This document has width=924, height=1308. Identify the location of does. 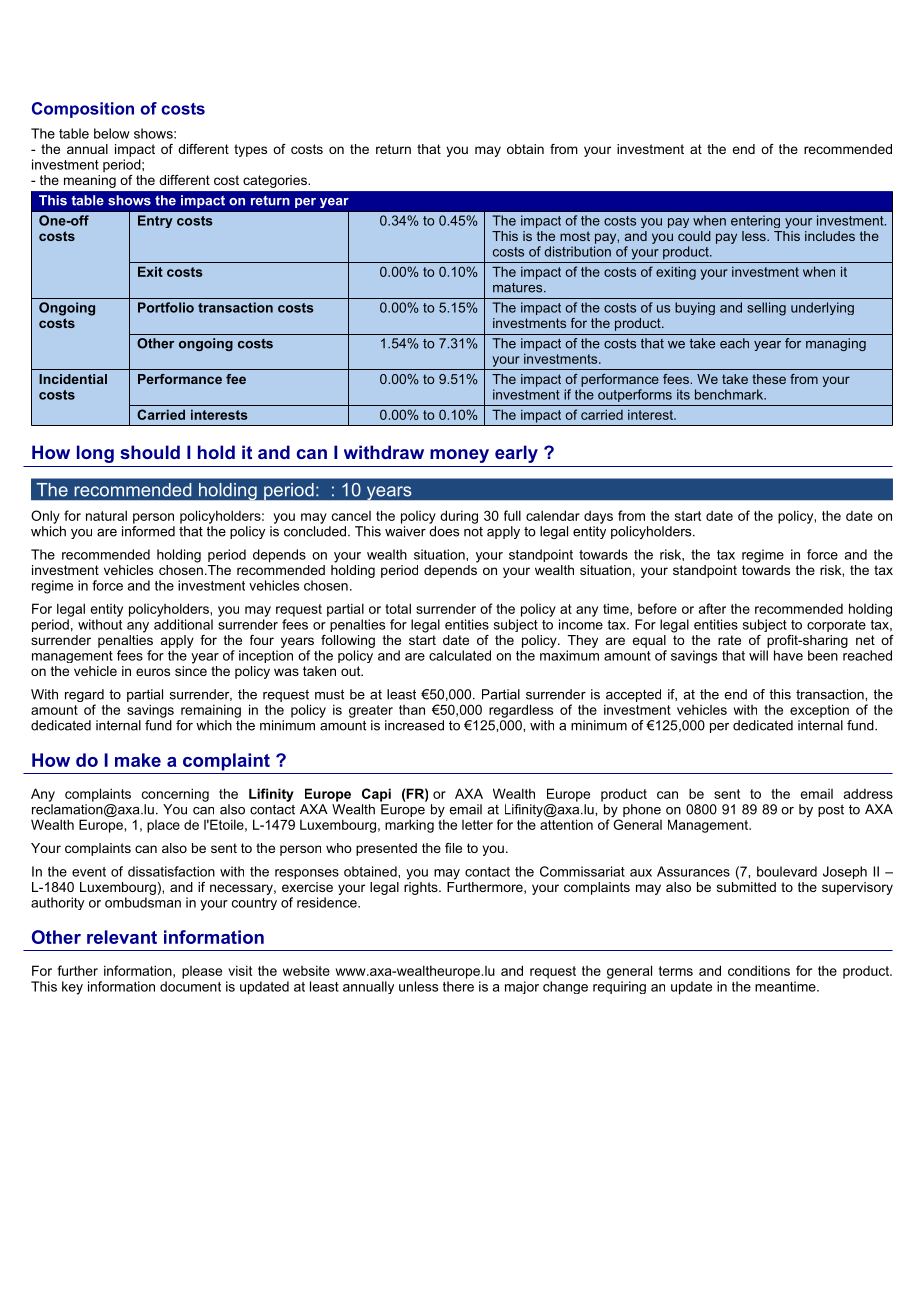
(444, 531).
